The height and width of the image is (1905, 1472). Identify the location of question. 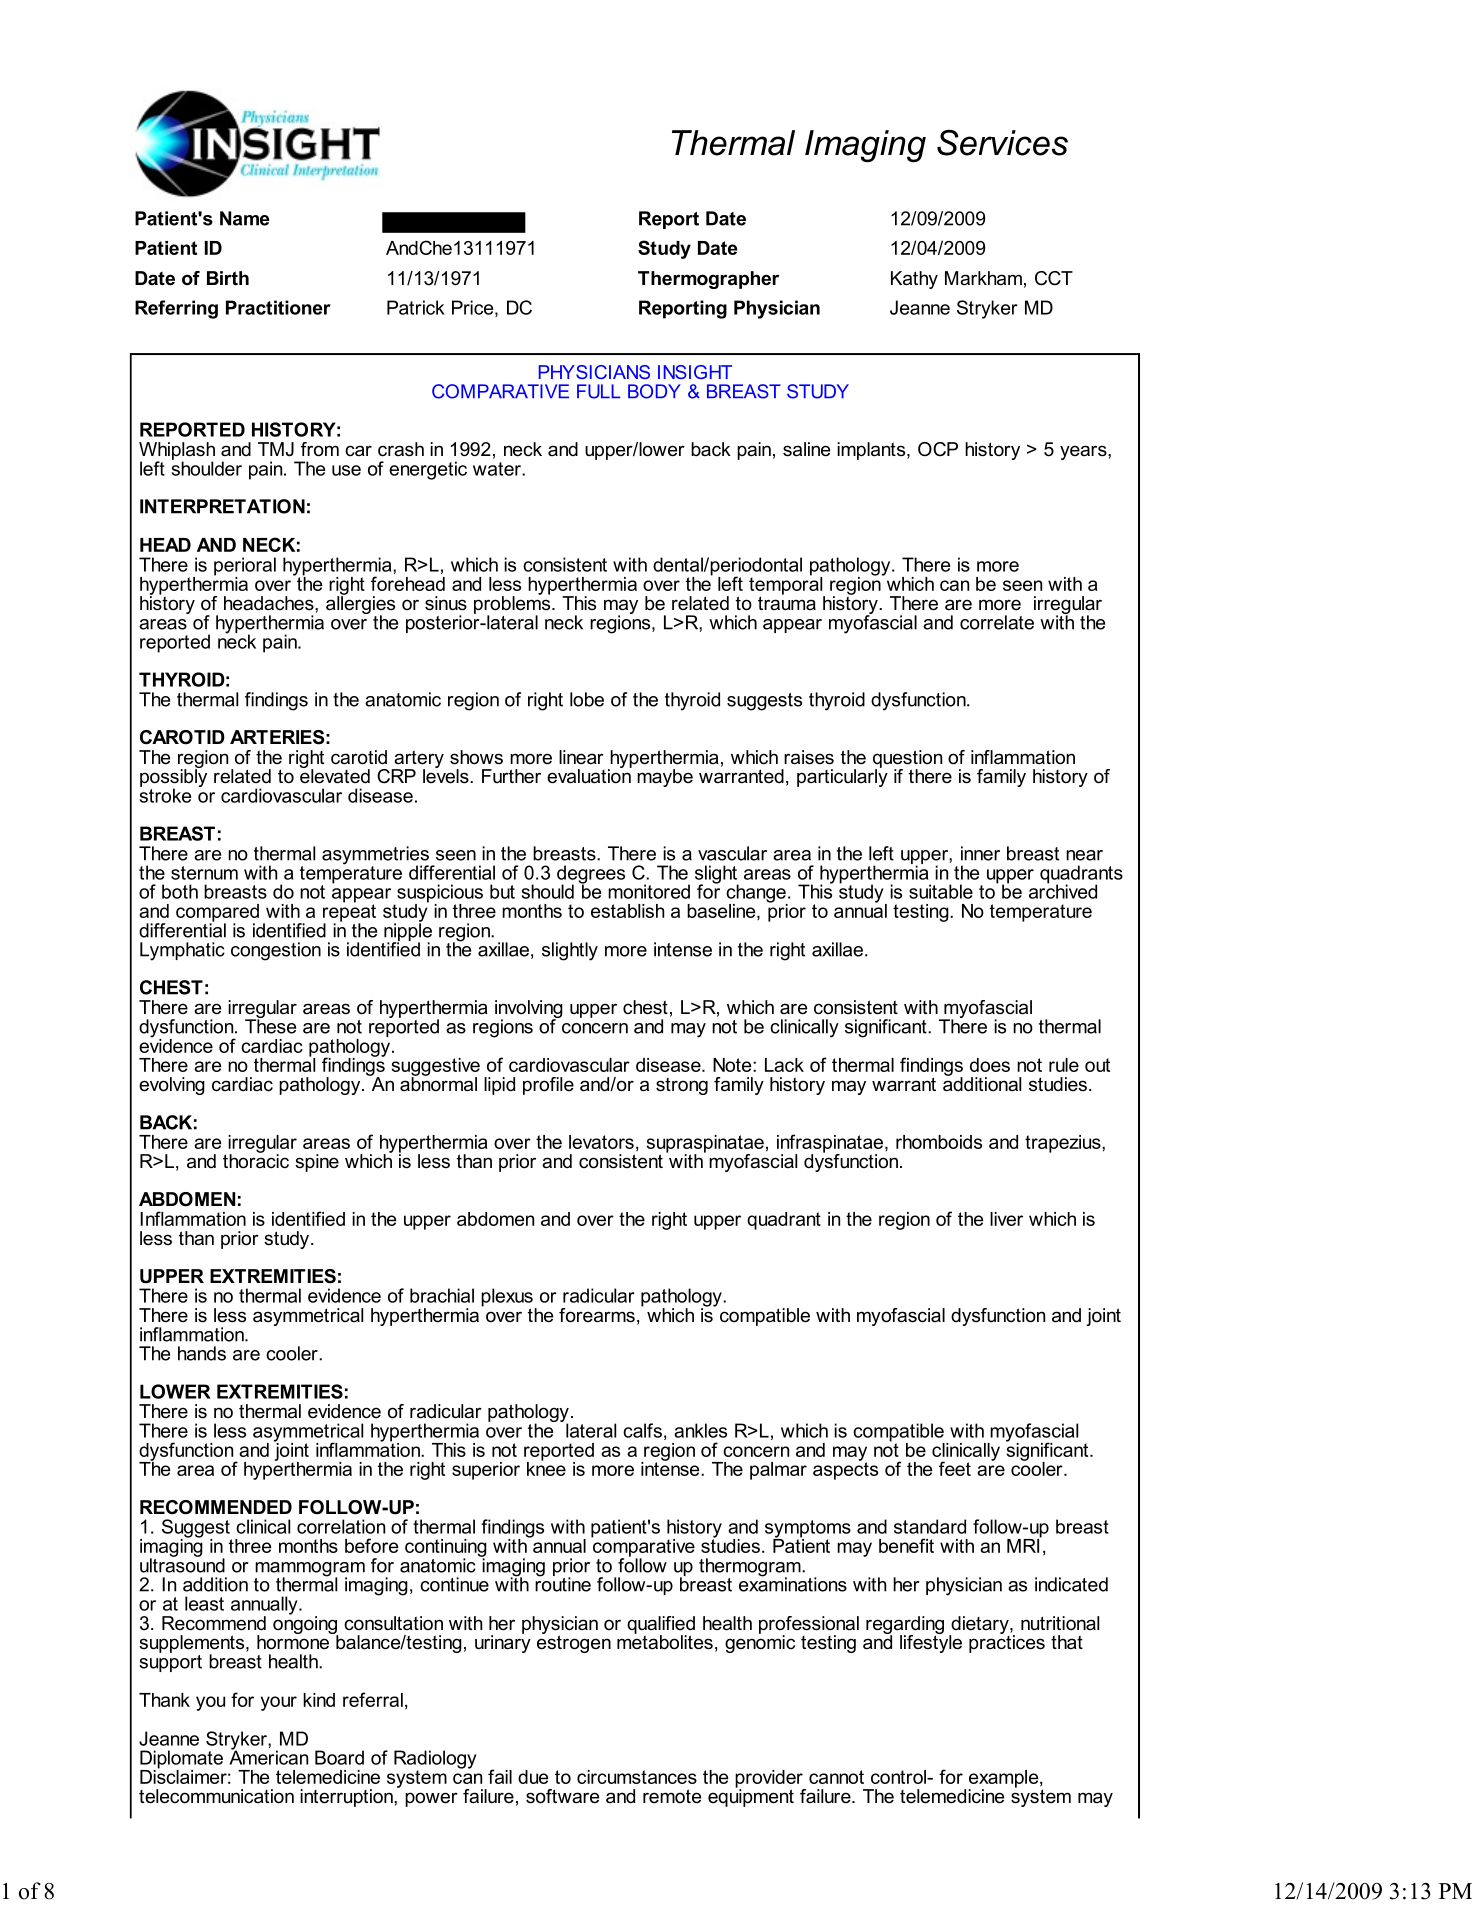
(907, 760).
